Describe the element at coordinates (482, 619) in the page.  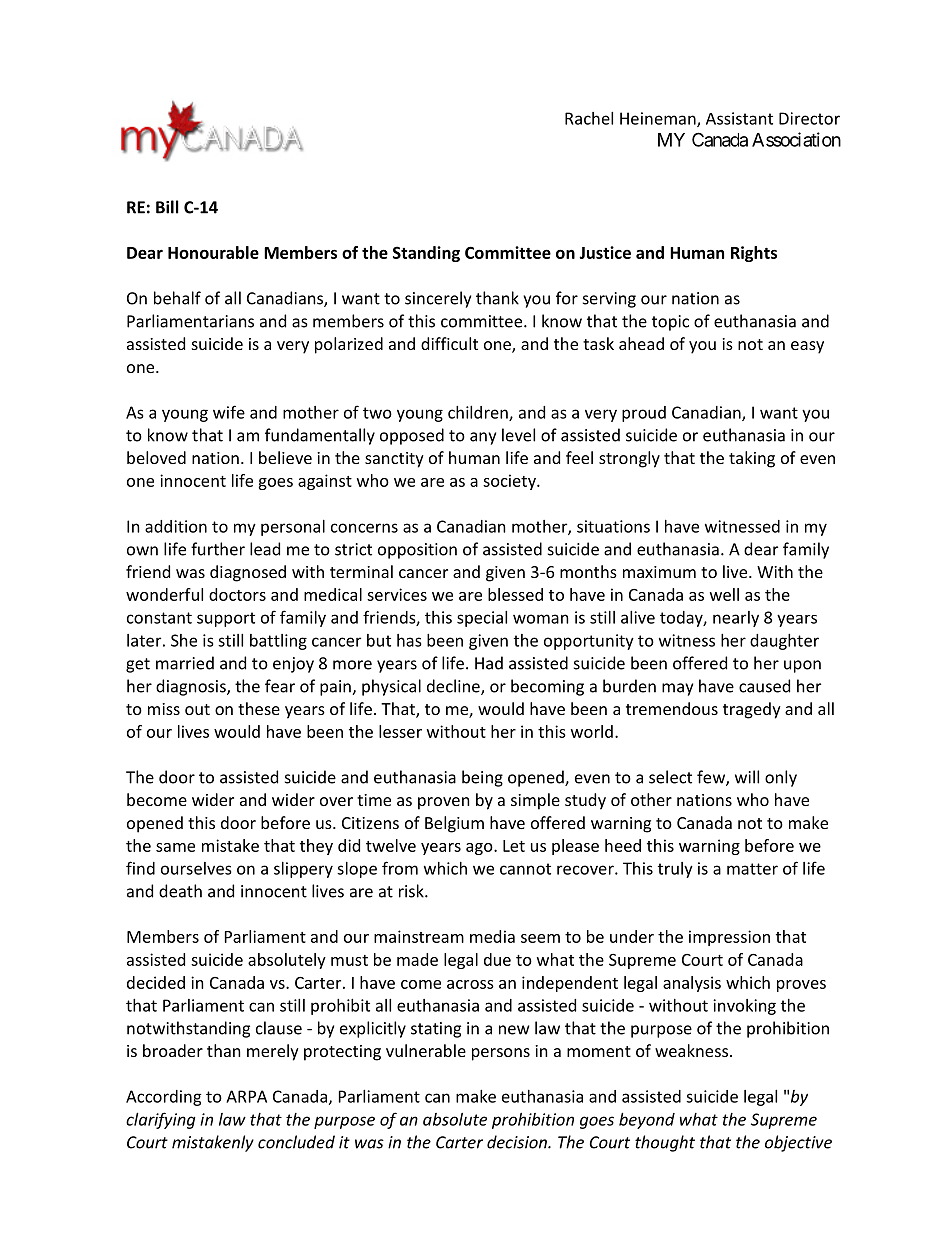
I see `special` at that location.
